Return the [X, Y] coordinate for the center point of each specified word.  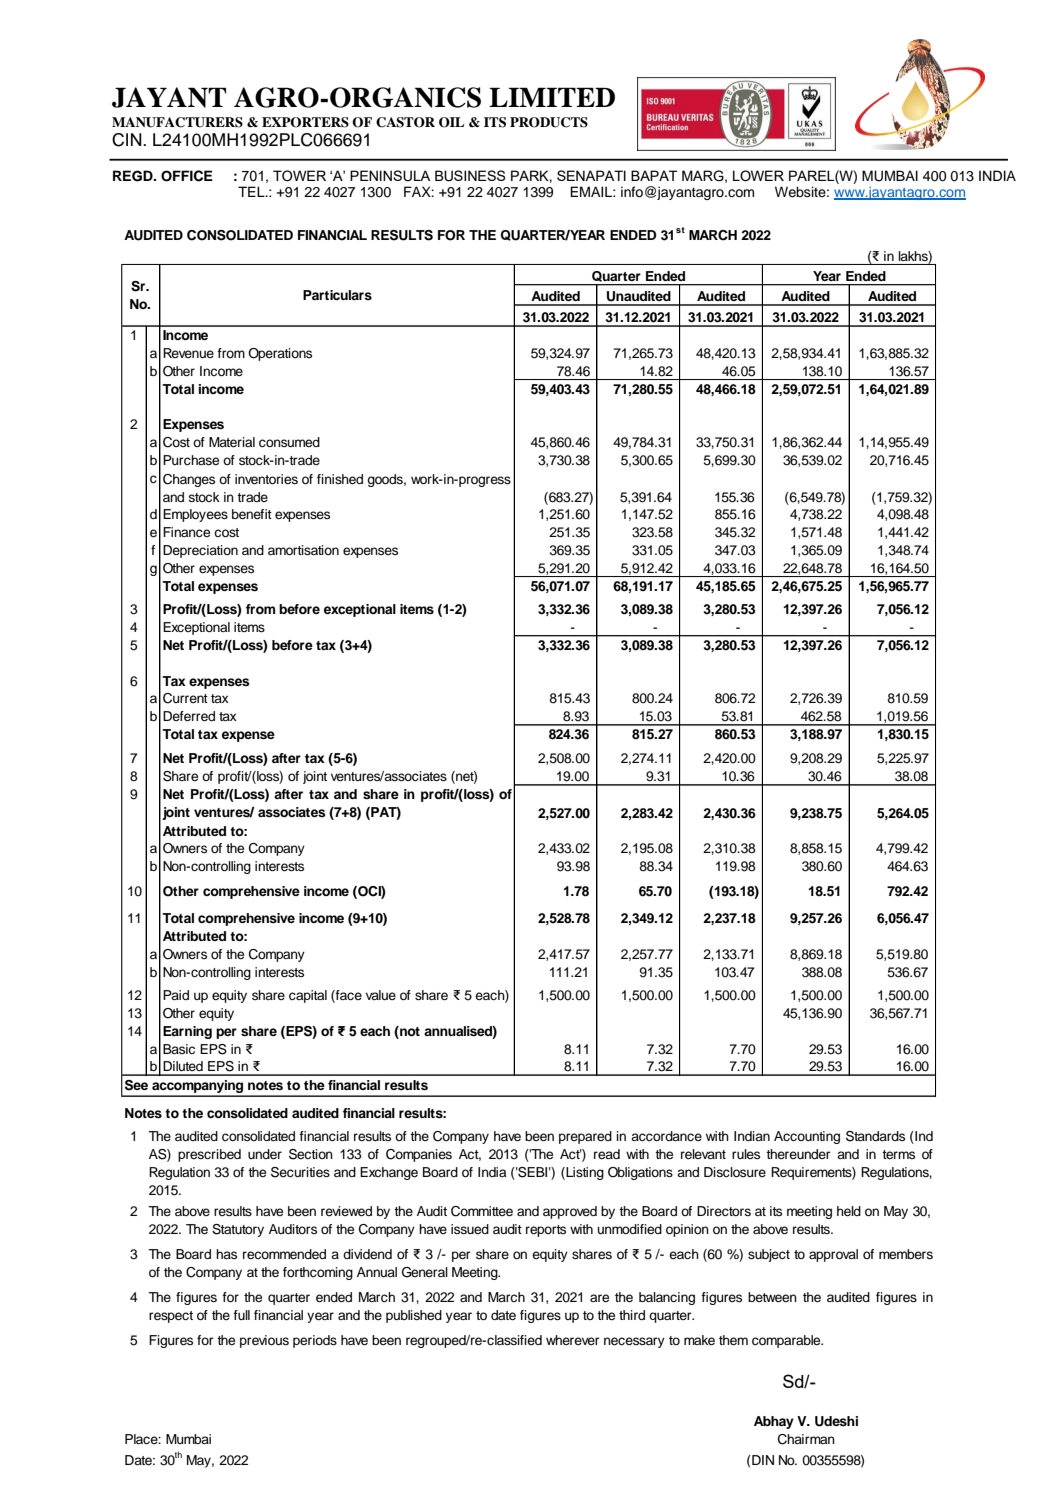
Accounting [807, 1137]
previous [264, 1341]
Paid [176, 995]
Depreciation [200, 551]
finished [340, 479]
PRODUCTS [549, 122]
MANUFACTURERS [177, 122]
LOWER [758, 176]
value [381, 995]
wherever [572, 1340]
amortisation [303, 550]
